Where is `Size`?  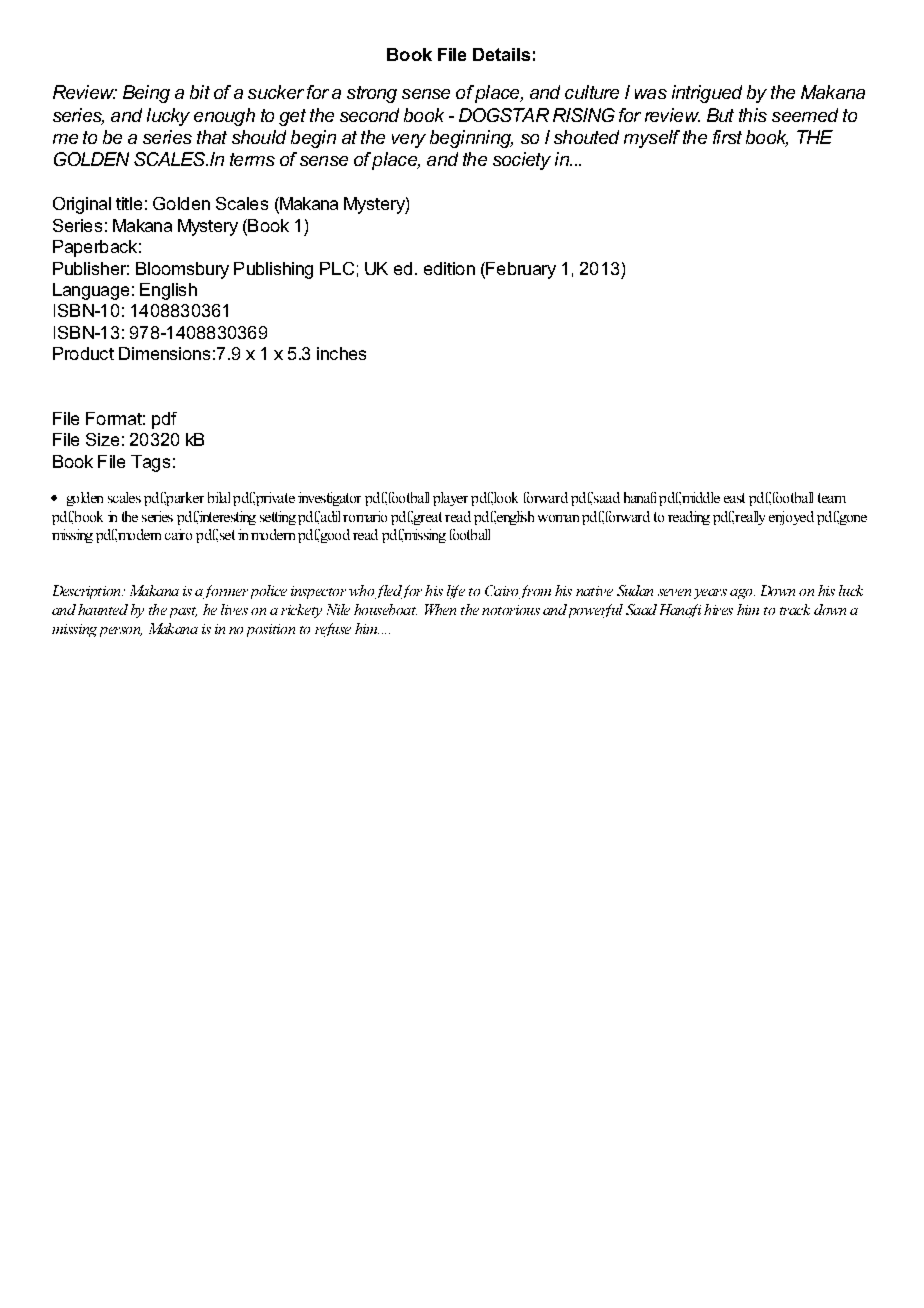
Size is located at coordinates (102, 439).
